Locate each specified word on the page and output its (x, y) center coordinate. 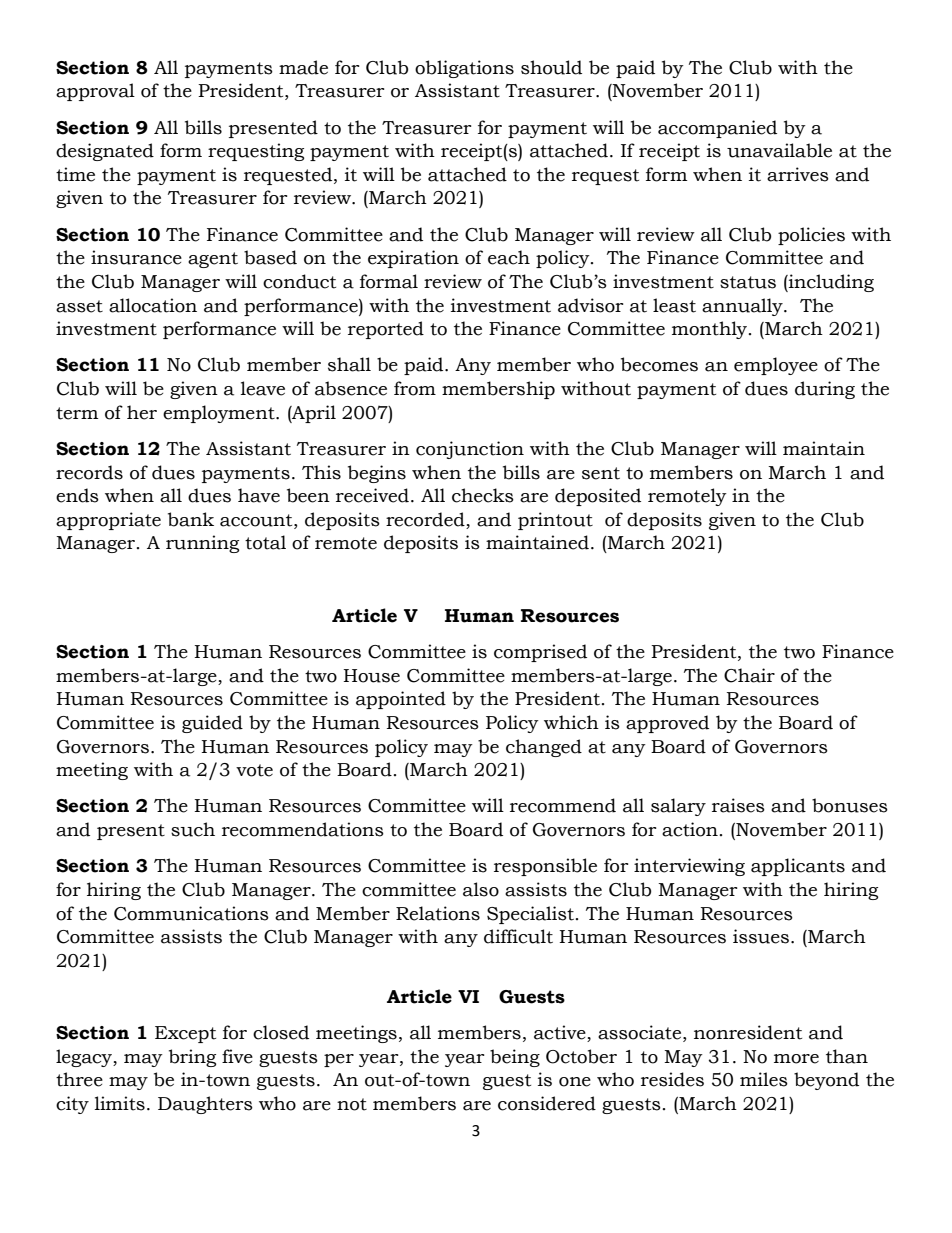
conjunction (470, 450)
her (142, 412)
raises (738, 805)
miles (764, 1079)
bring (192, 1058)
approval (95, 92)
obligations (464, 69)
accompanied (717, 129)
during (825, 390)
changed (544, 748)
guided (212, 724)
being (515, 1058)
